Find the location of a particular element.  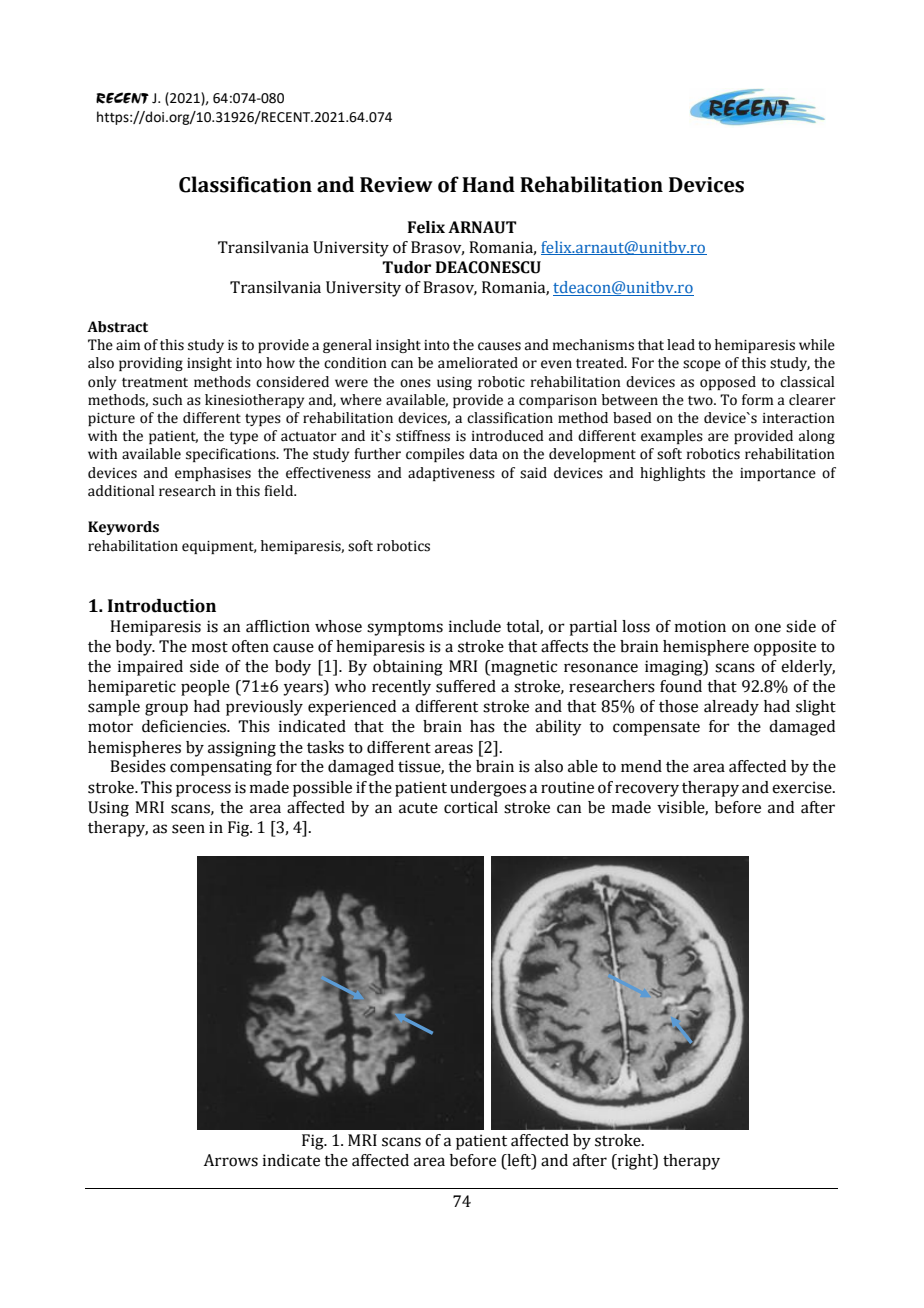

seen is located at coordinates (188, 829).
